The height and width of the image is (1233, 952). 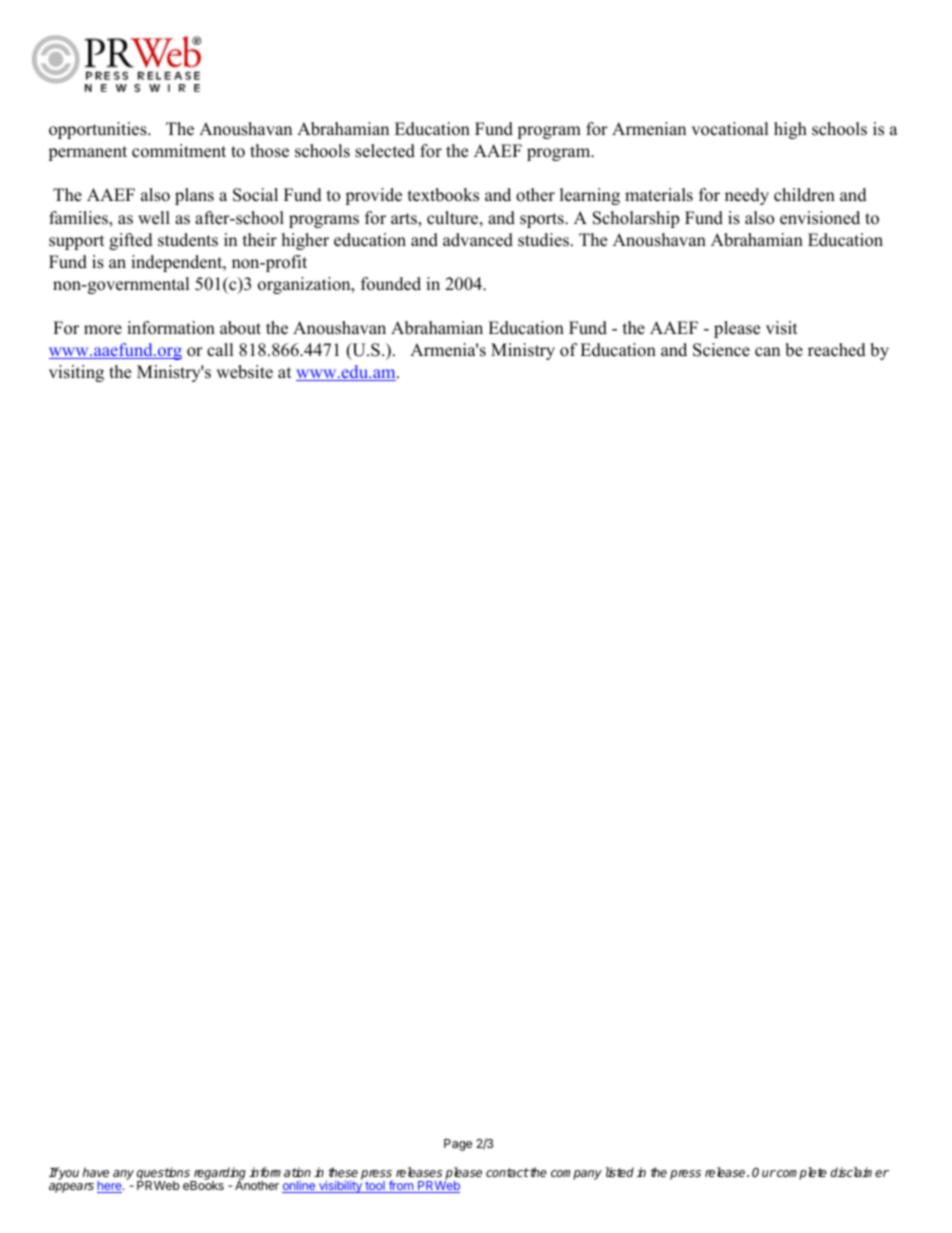 I want to click on disclaimer, so click(x=859, y=1172).
